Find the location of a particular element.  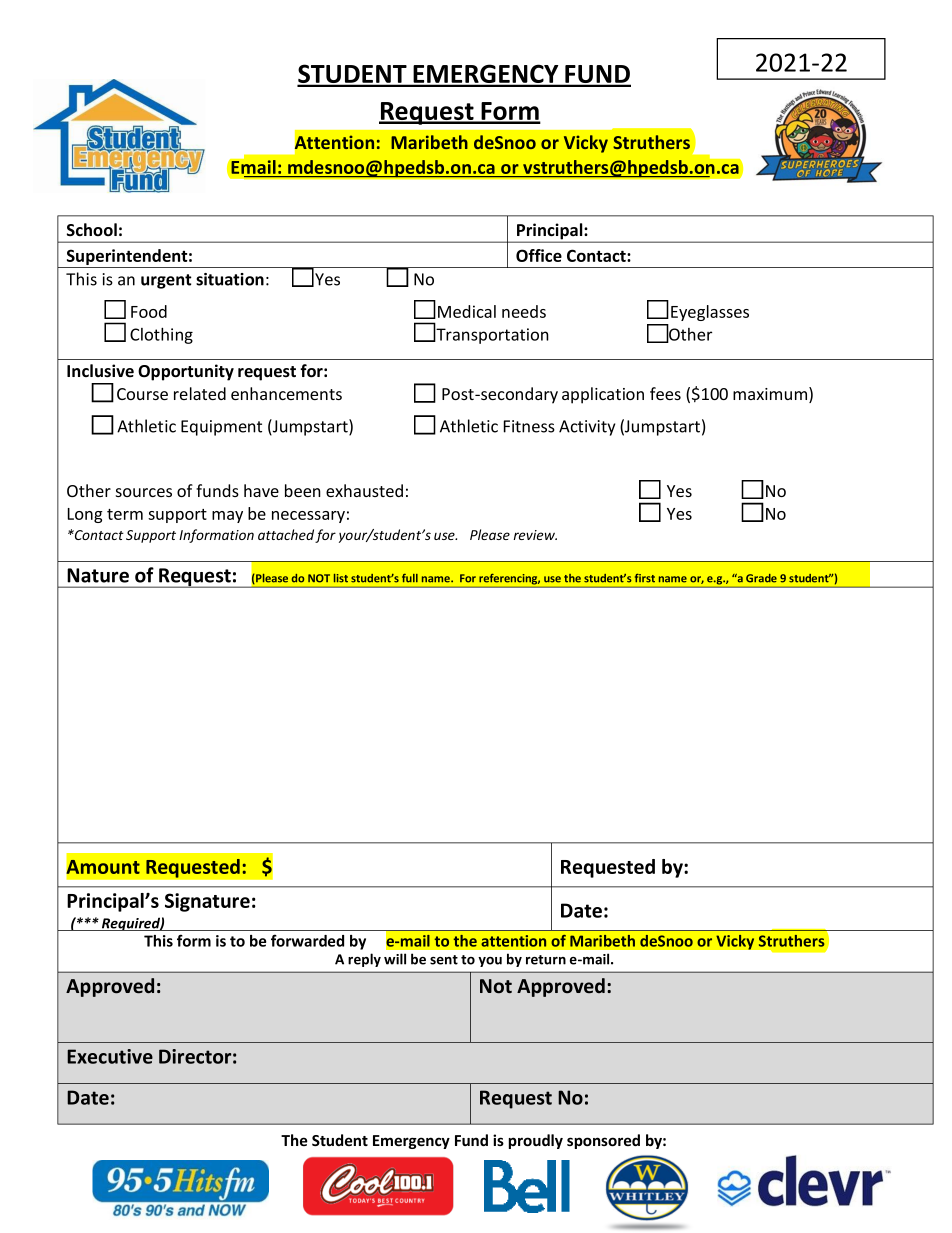

first is located at coordinates (645, 578).
